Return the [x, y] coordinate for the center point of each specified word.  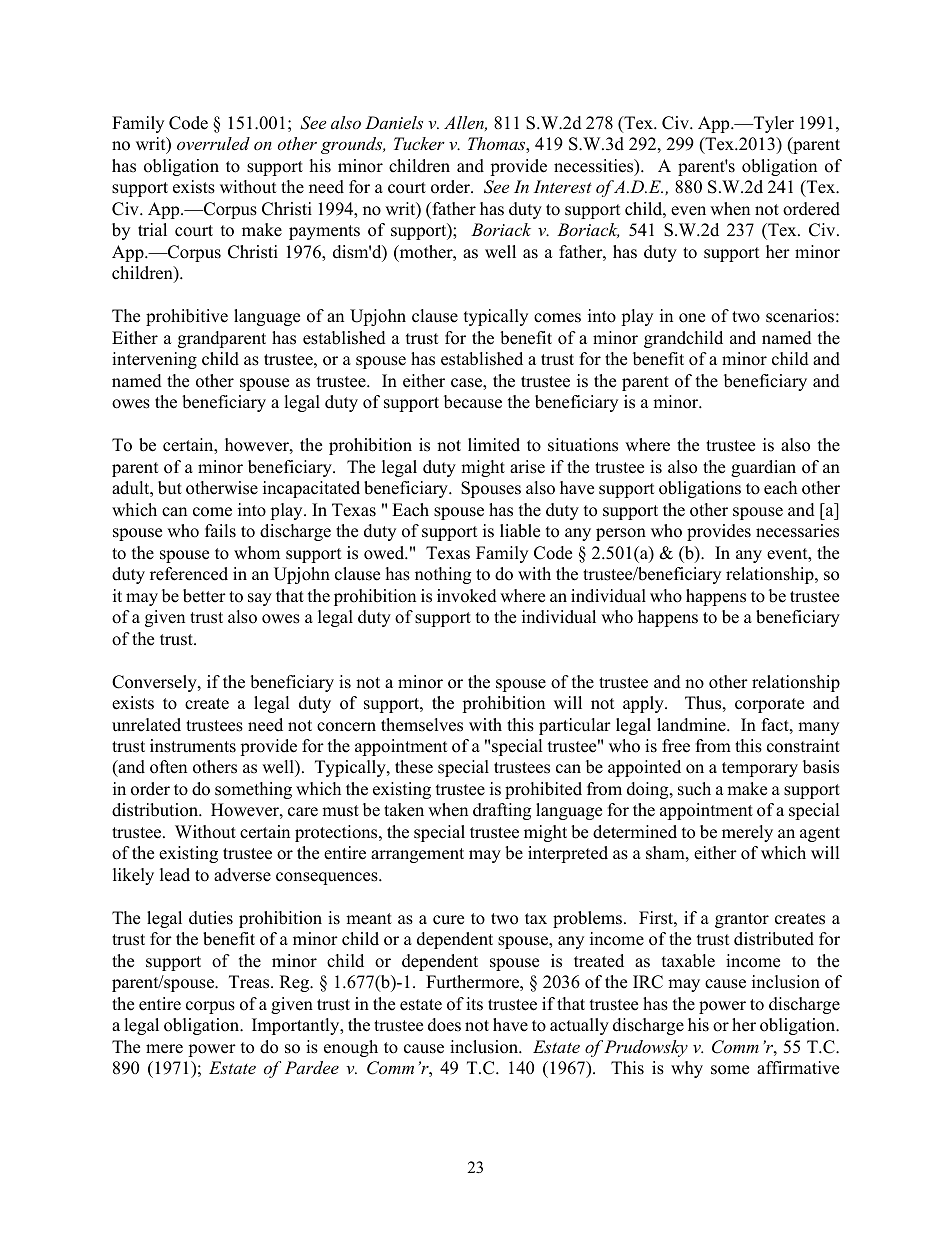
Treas [250, 982]
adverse [242, 875]
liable [520, 531]
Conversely [155, 683]
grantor [742, 920]
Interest [563, 186]
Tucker [419, 143]
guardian [763, 468]
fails [220, 531]
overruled [213, 143]
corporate [769, 705]
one [692, 318]
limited [494, 445]
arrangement [417, 855]
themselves [422, 725]
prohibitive [187, 317]
